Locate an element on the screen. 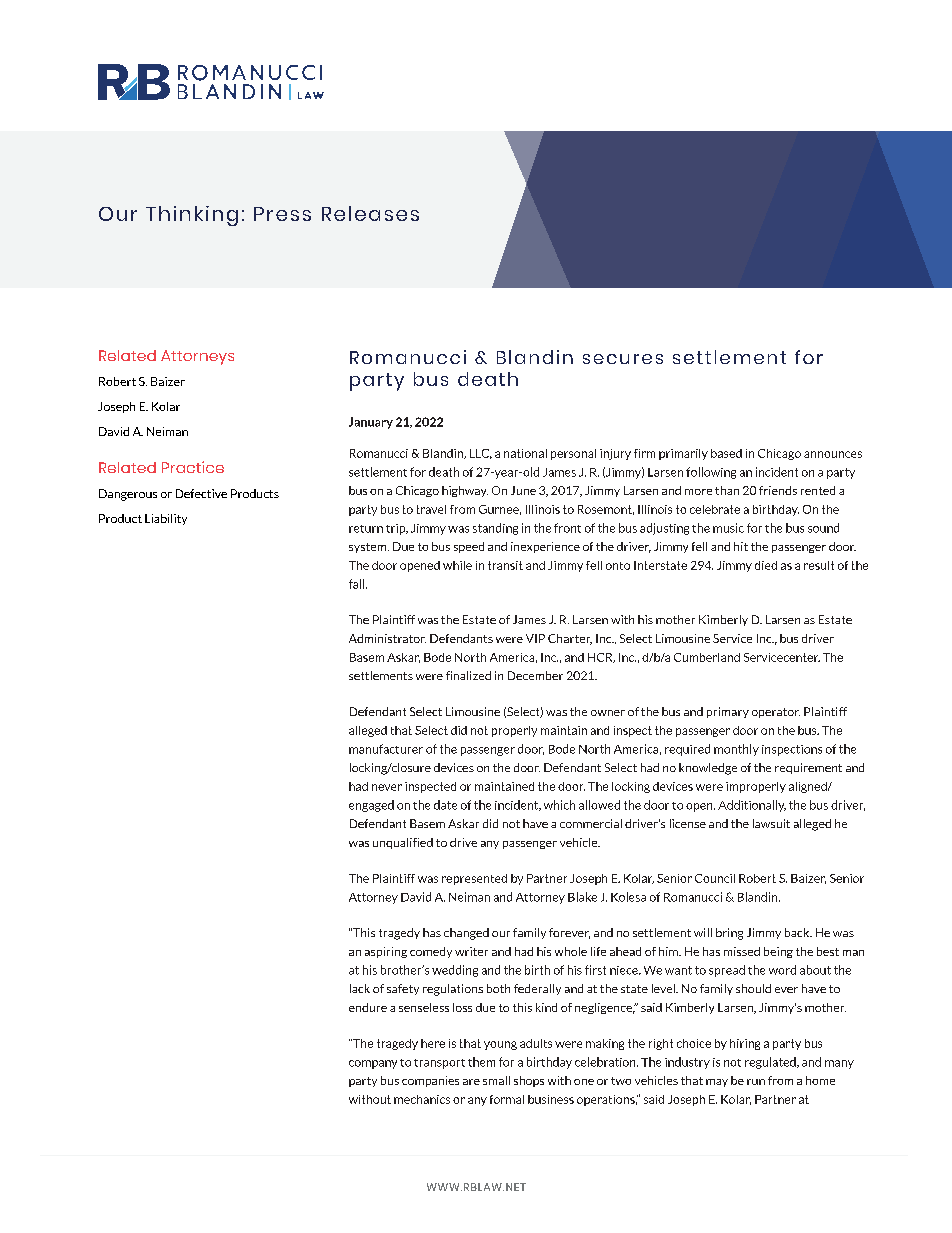  Thinking is located at coordinates (192, 216).
